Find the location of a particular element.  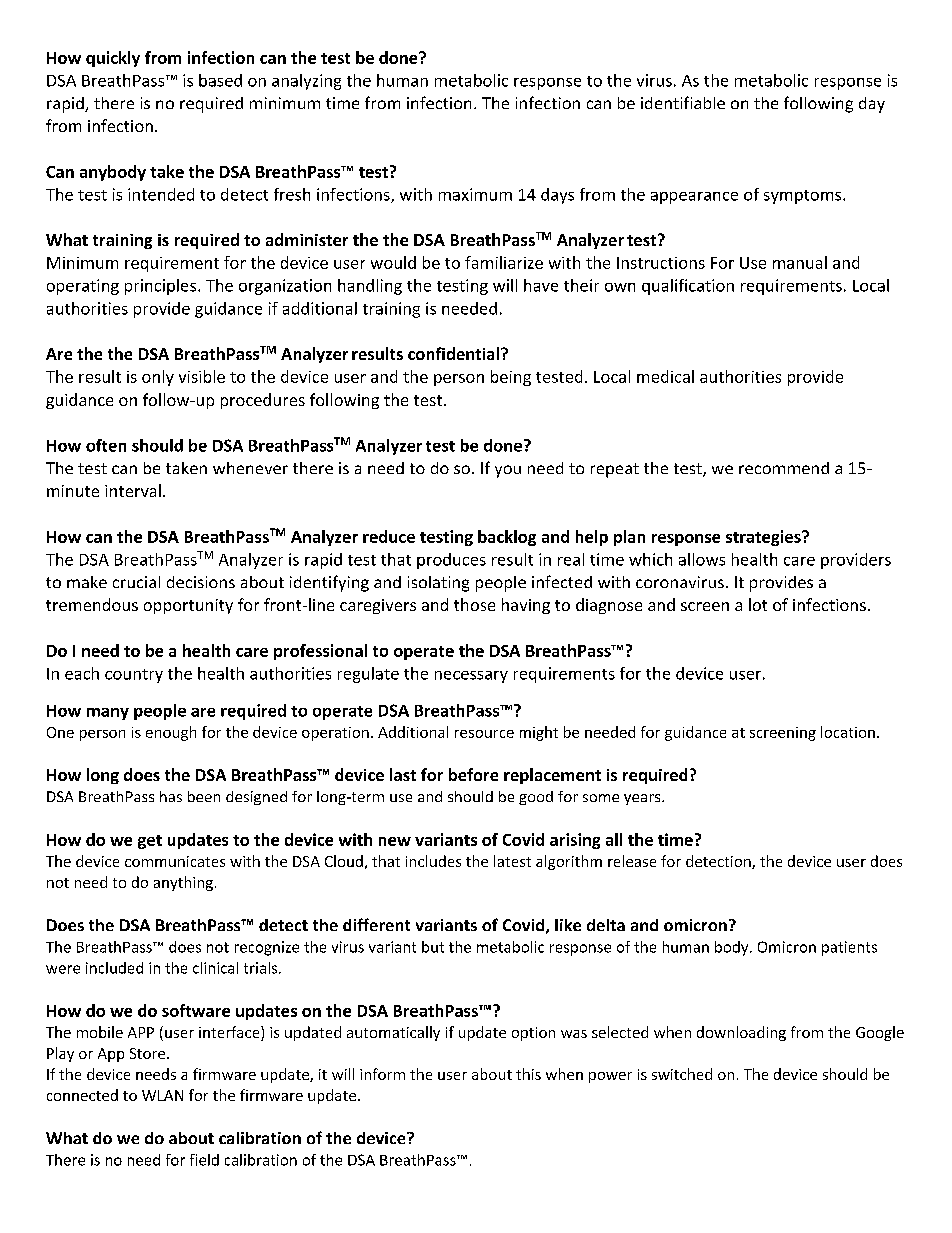

WLAN is located at coordinates (162, 1095).
